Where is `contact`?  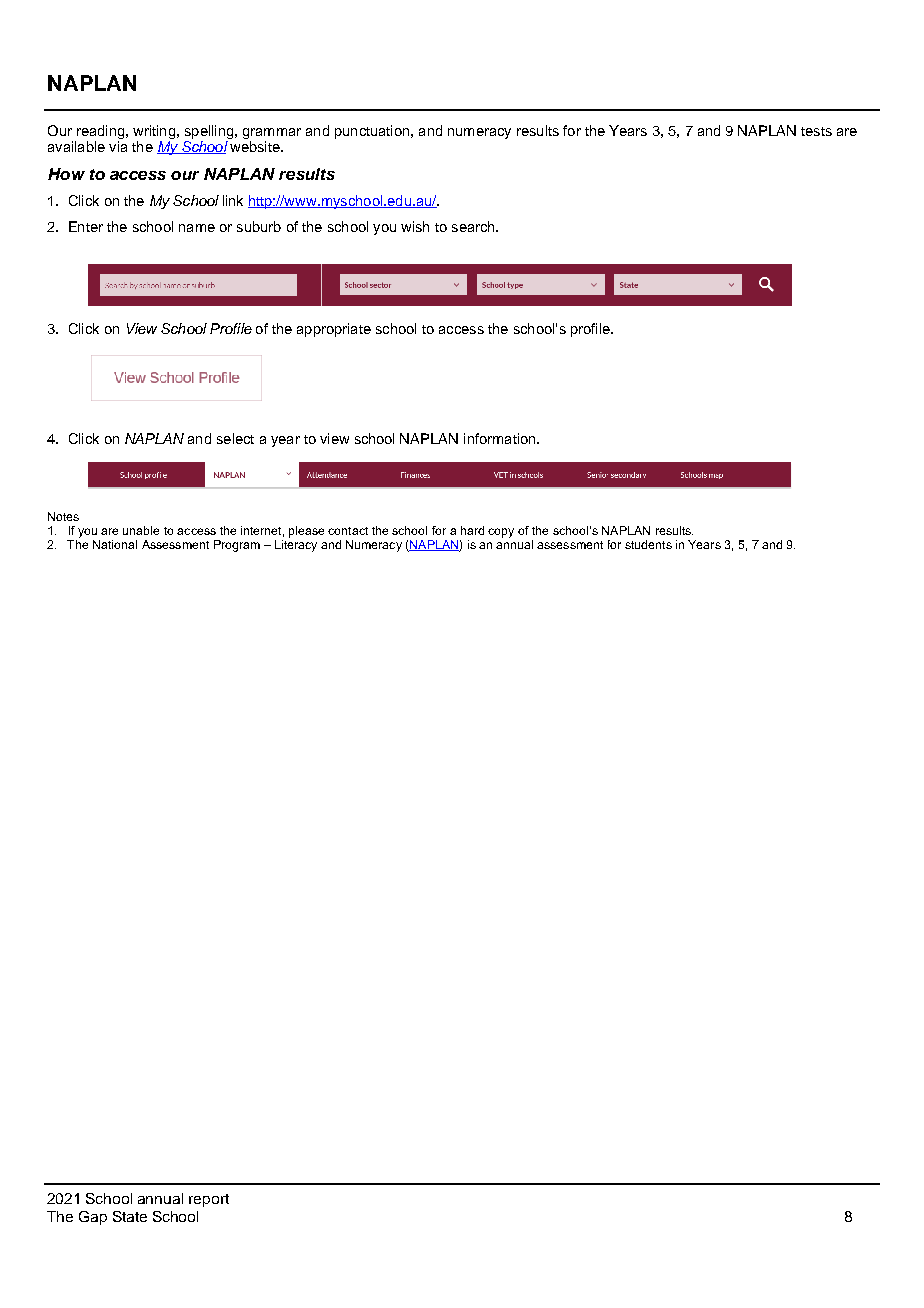
contact is located at coordinates (348, 531).
